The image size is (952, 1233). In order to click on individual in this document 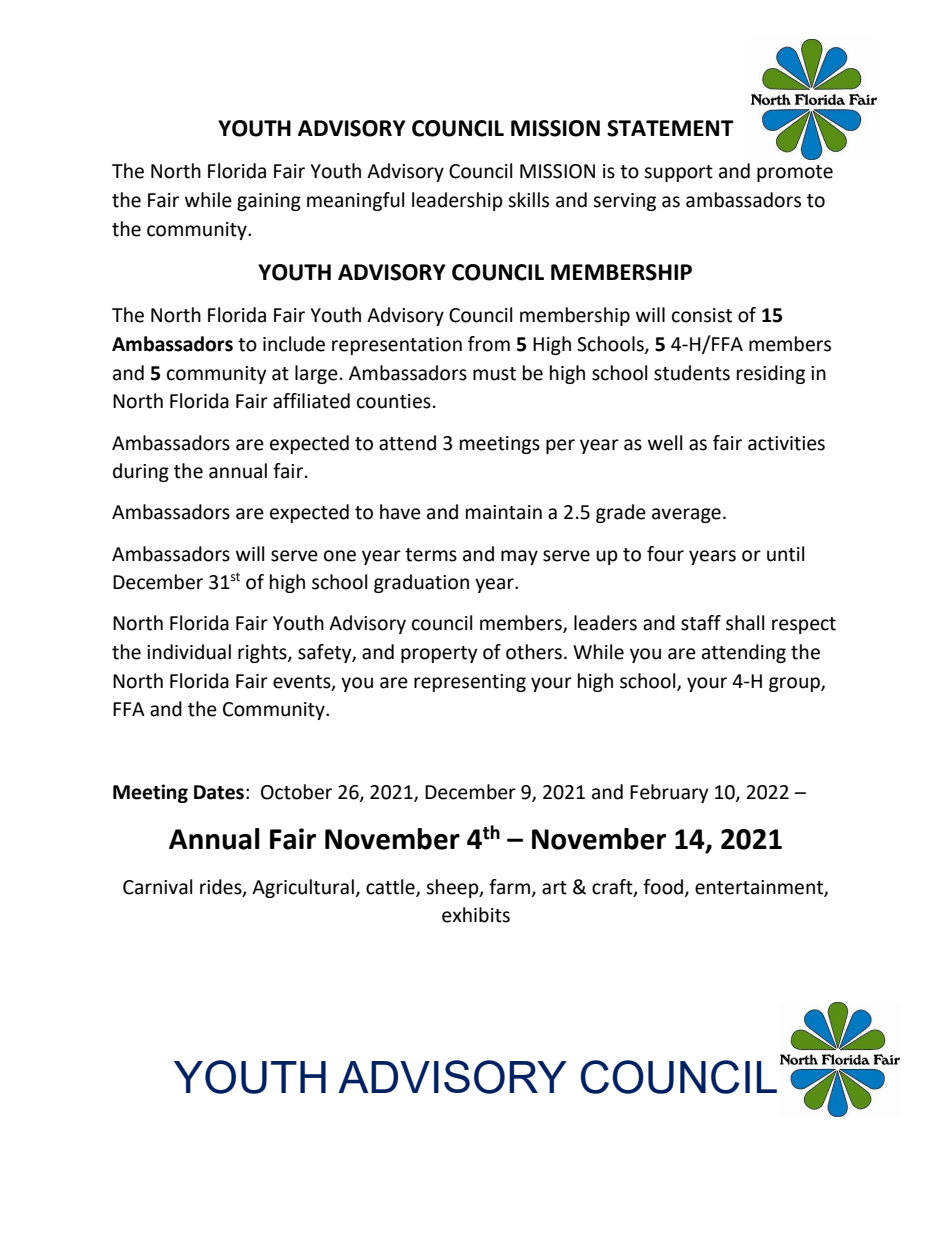, I will do `click(189, 652)`.
